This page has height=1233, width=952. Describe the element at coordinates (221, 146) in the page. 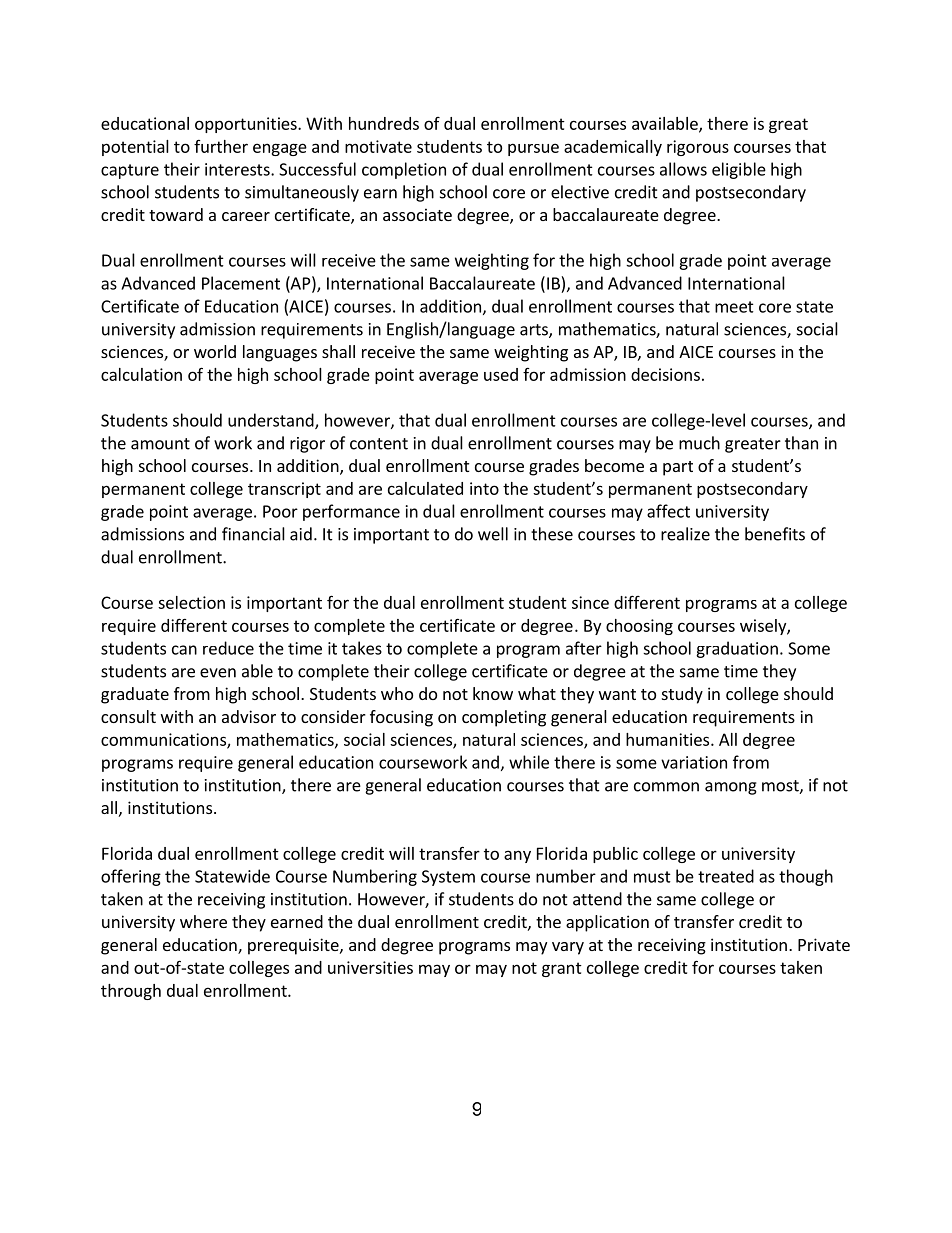

I see `further` at that location.
